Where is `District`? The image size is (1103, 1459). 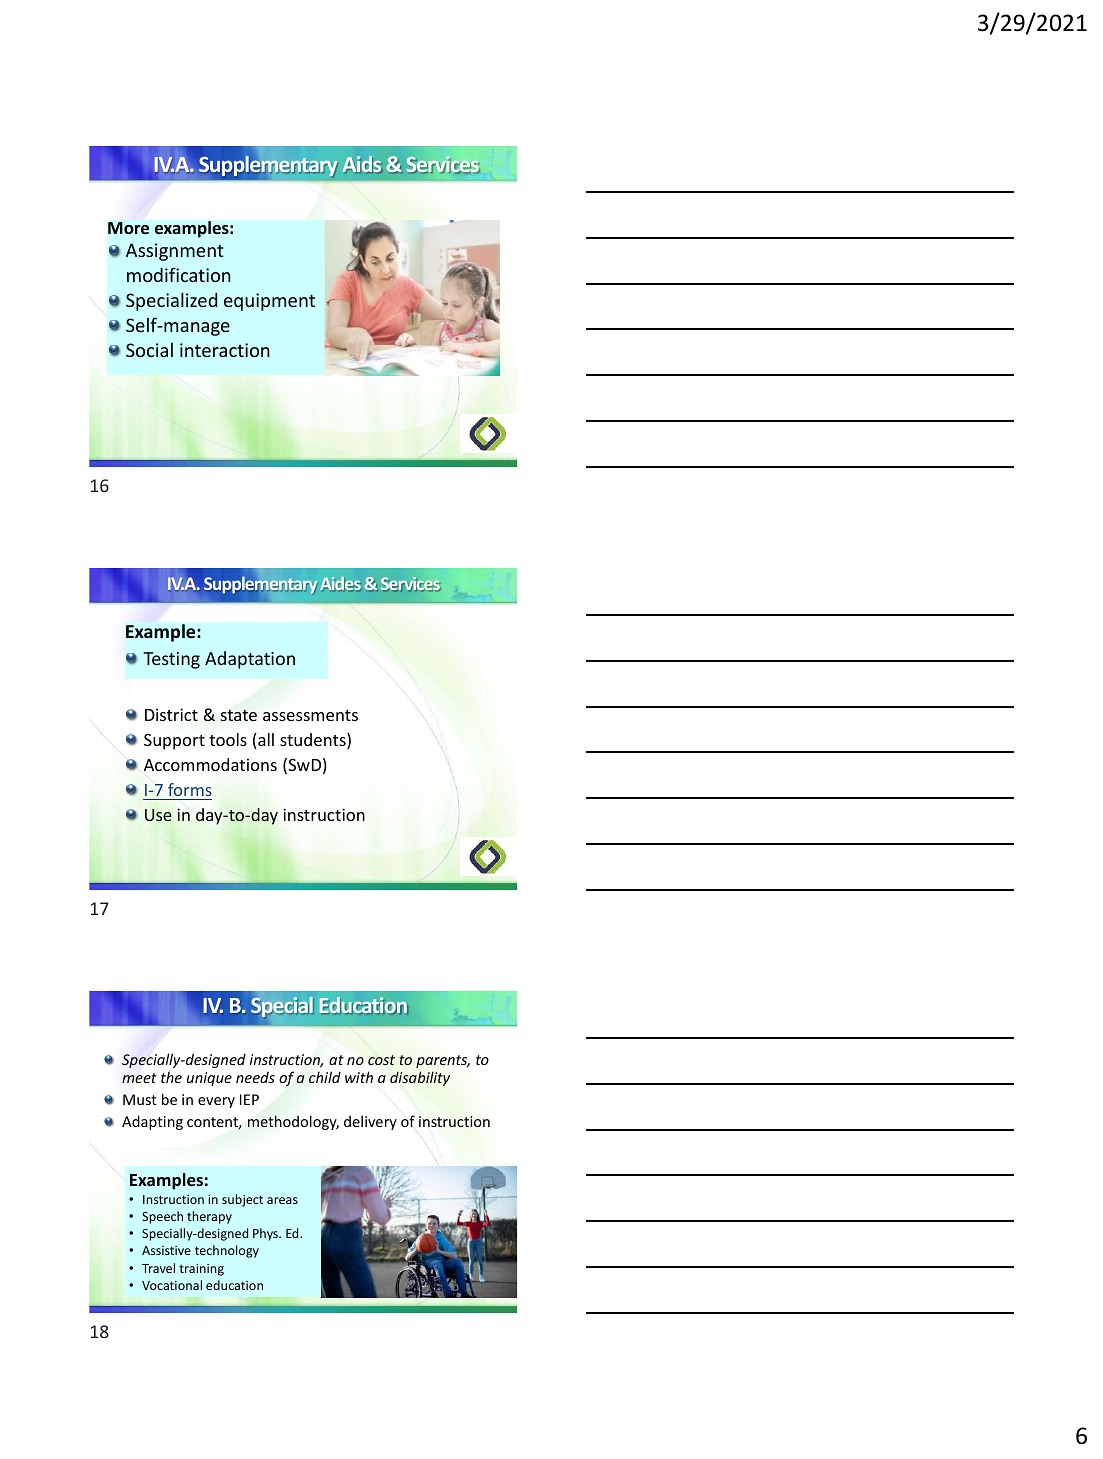 District is located at coordinates (171, 714).
